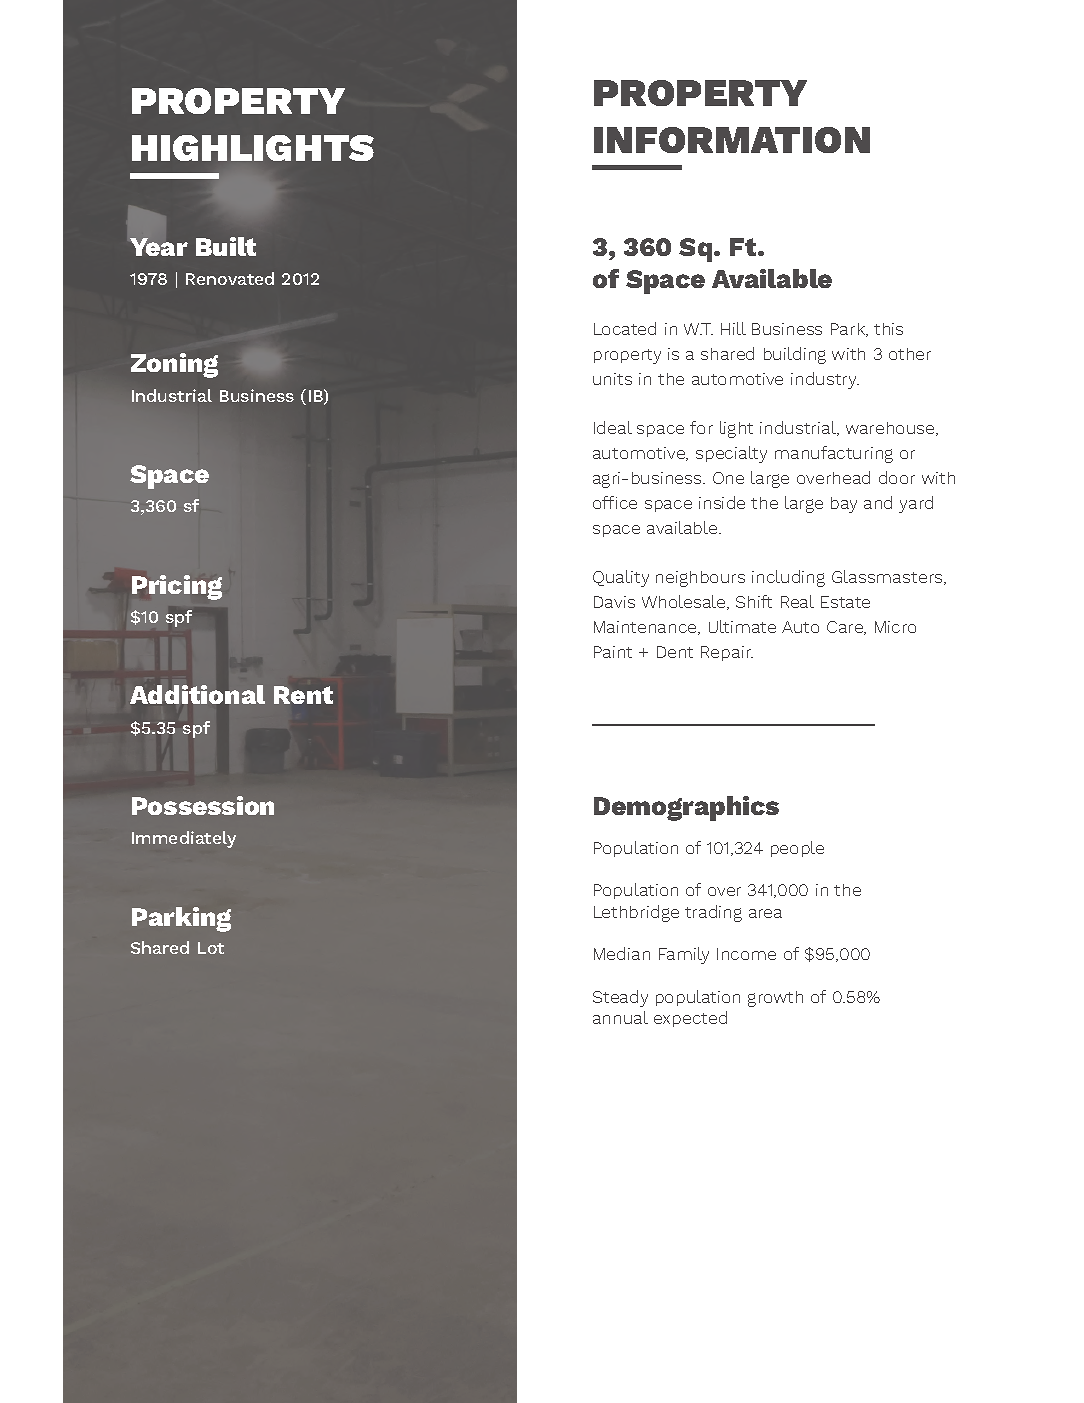  Describe the element at coordinates (732, 140) in the screenshot. I see `INFORMATION` at that location.
